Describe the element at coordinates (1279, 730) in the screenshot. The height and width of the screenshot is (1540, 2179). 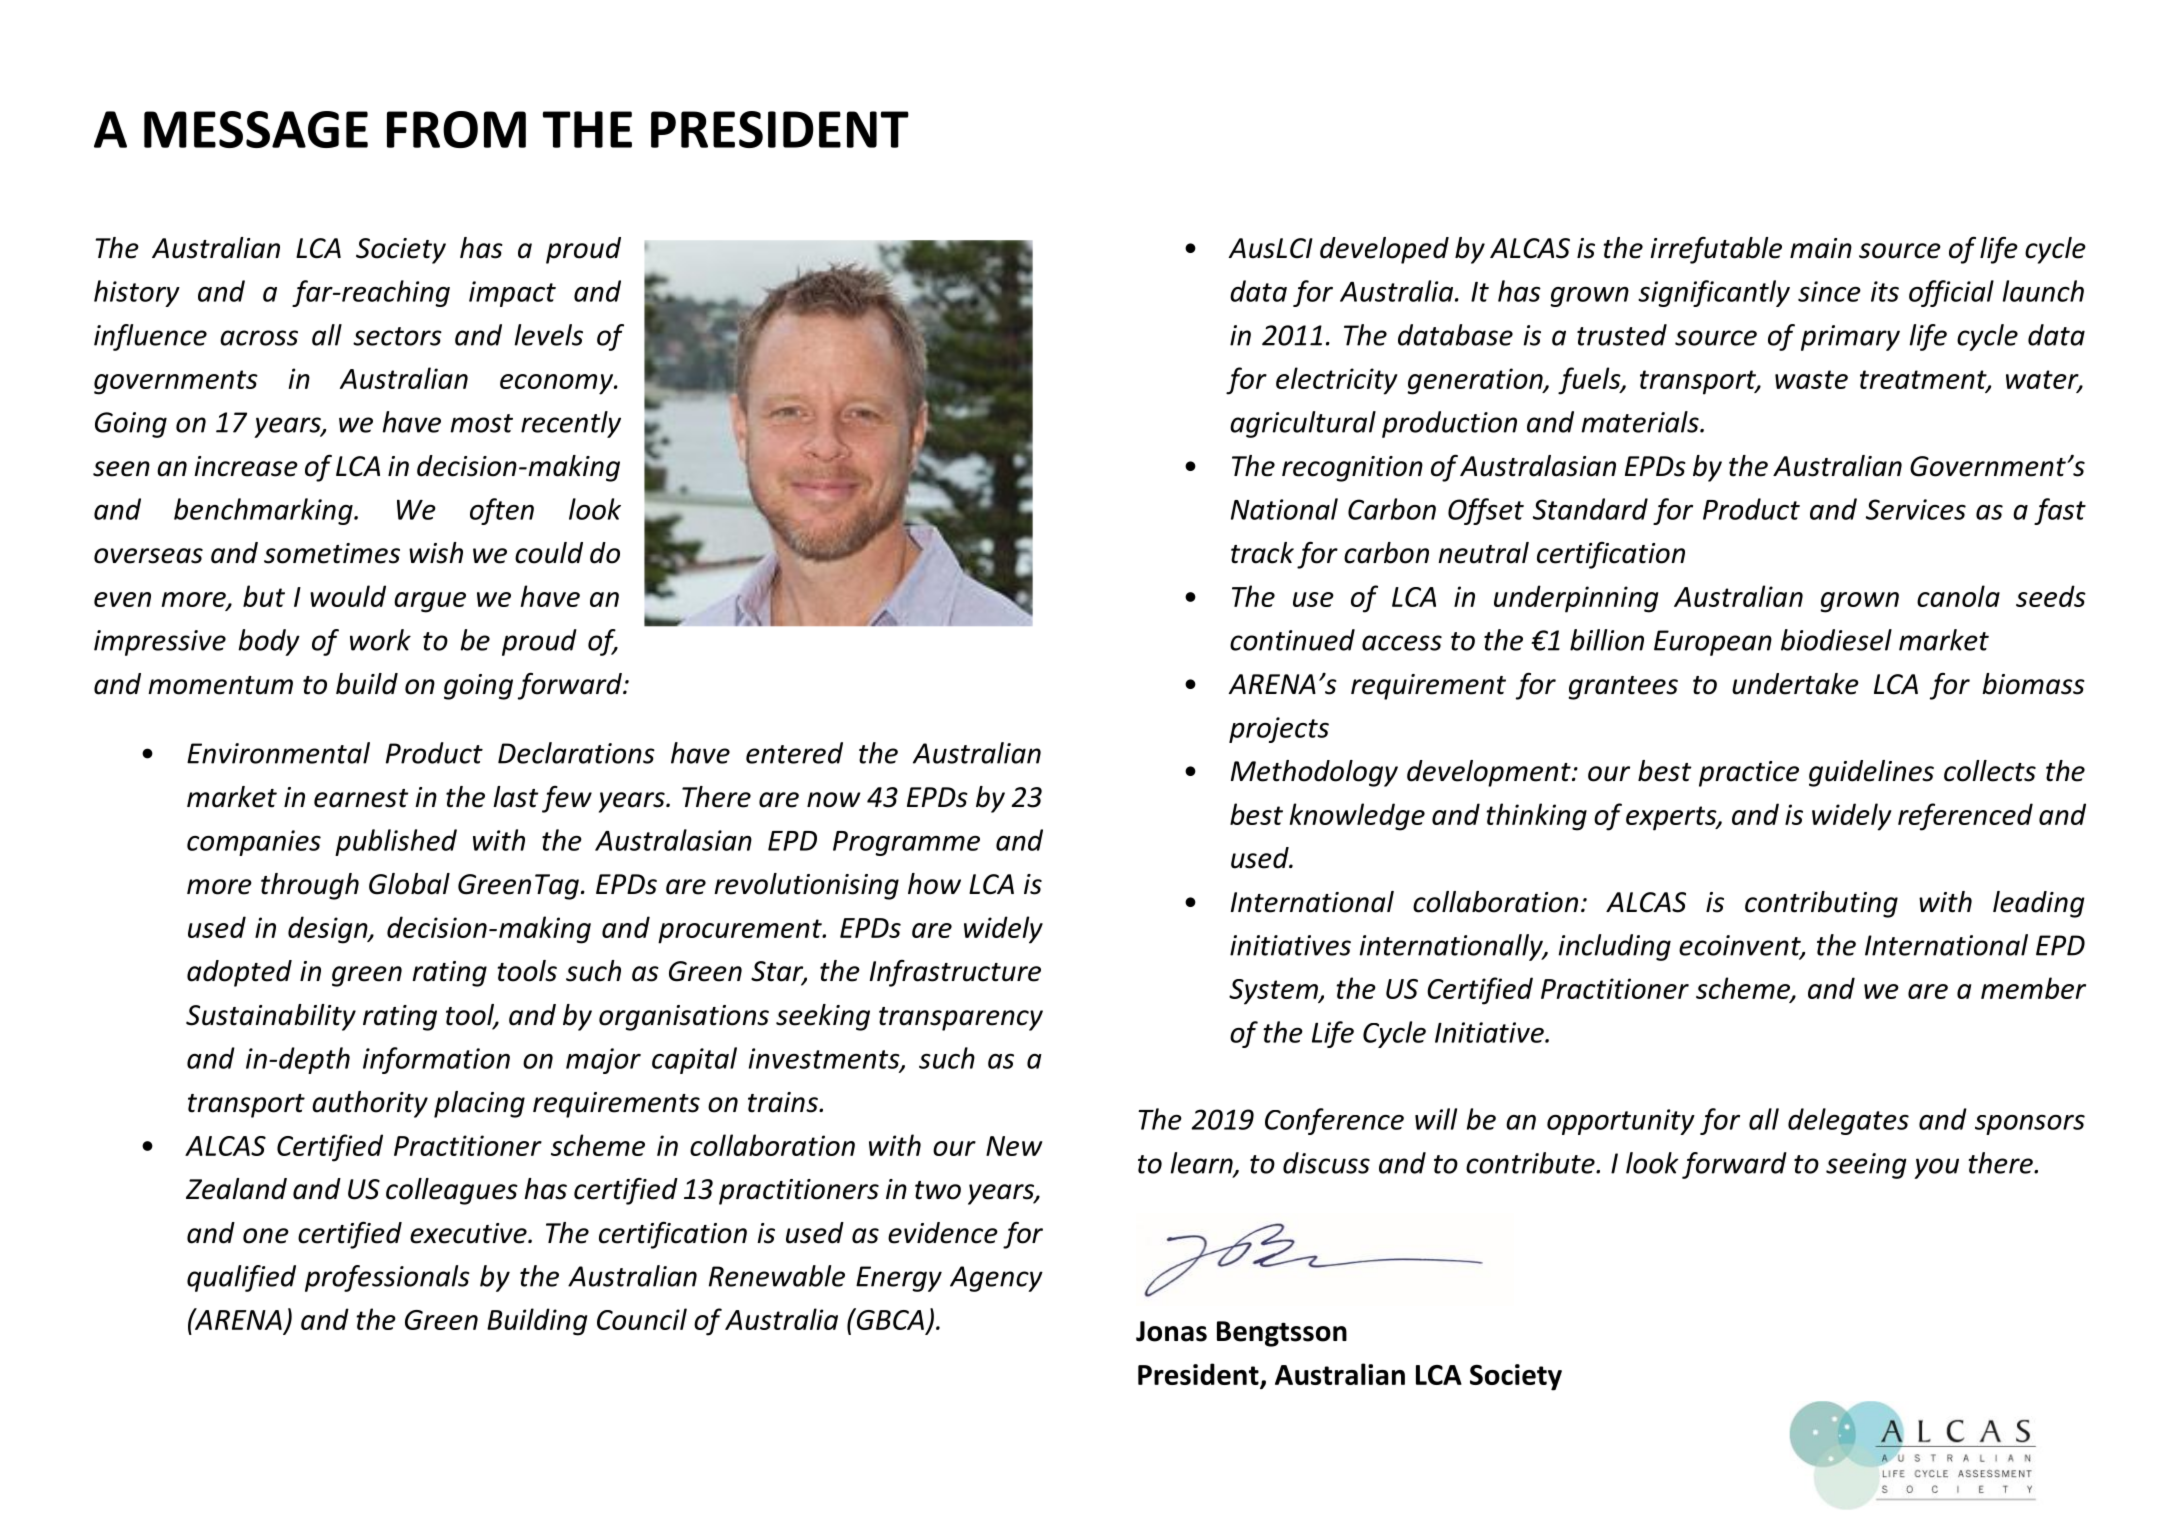
I see `projects` at that location.
